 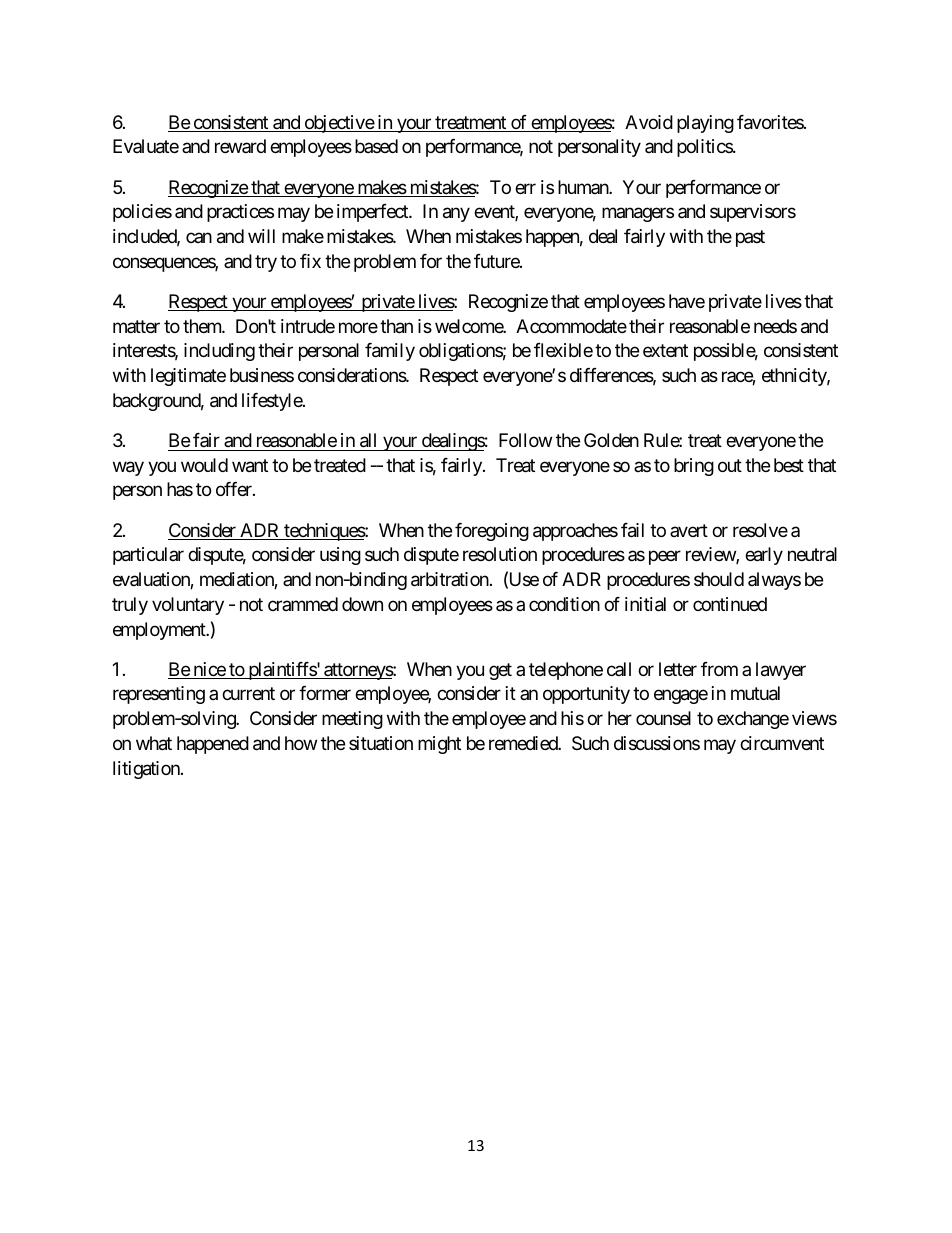 I want to click on might, so click(x=439, y=745).
